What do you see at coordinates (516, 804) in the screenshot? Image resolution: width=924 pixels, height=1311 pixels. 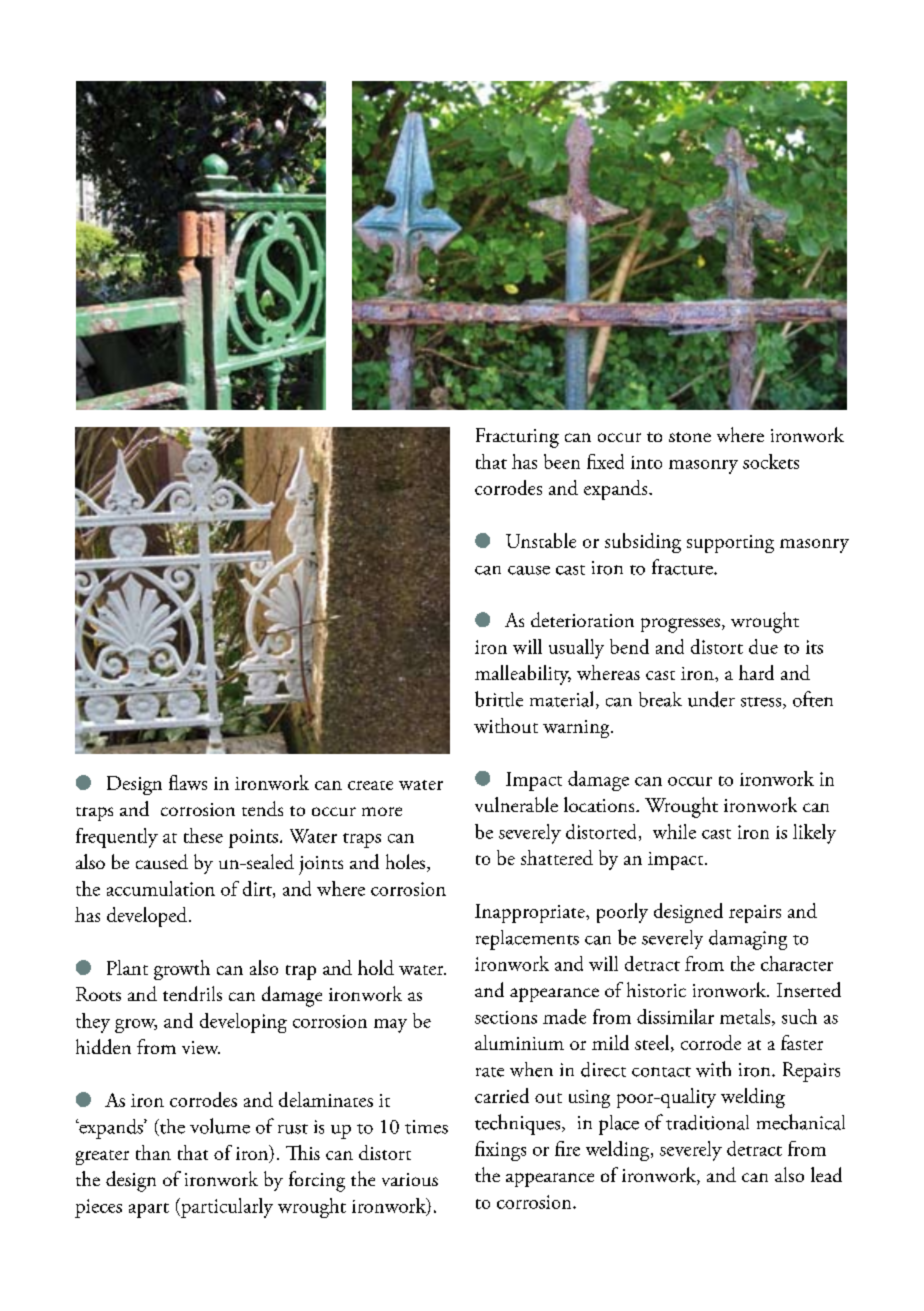 I see `vulnerable` at bounding box center [516, 804].
